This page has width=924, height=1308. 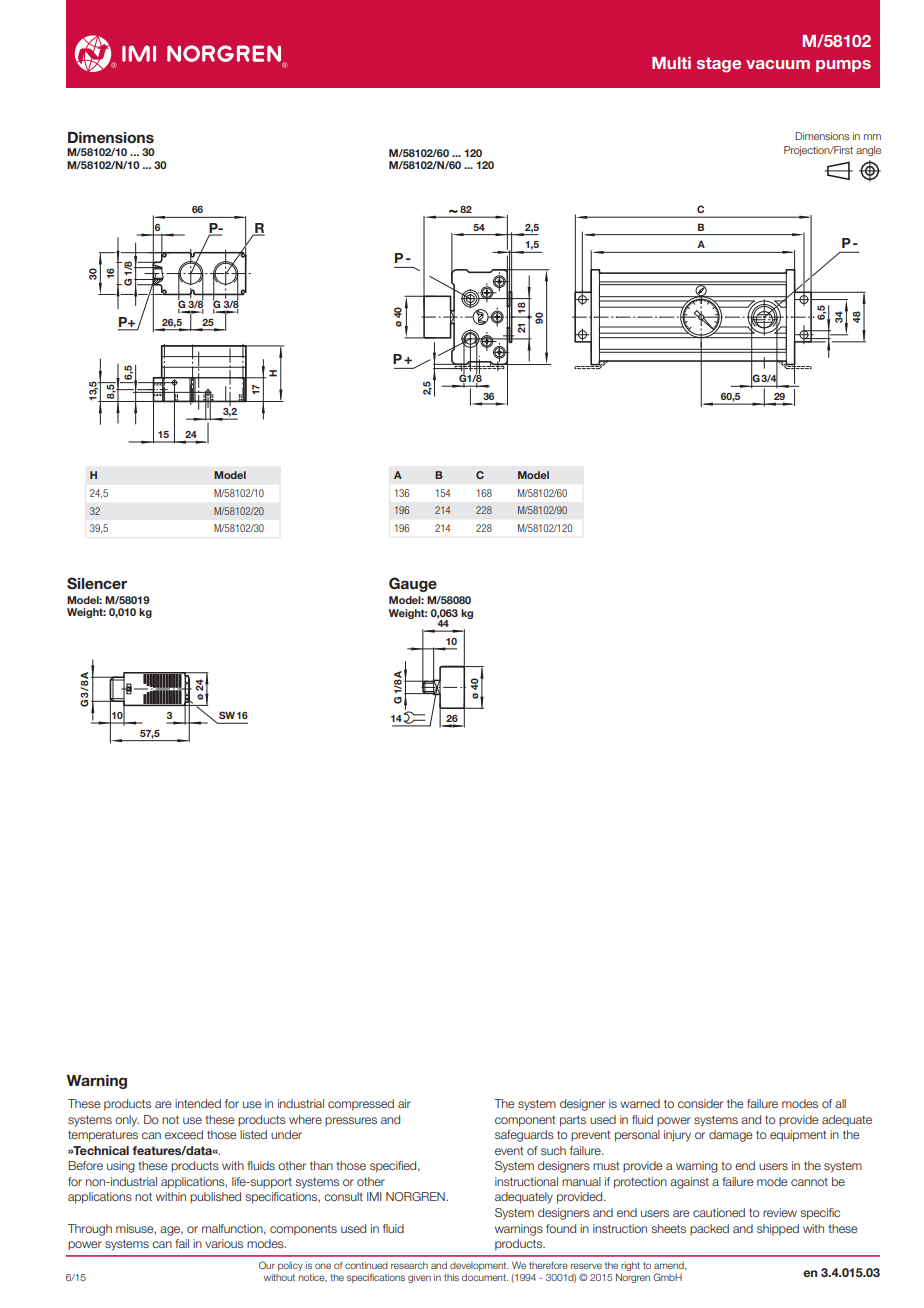 What do you see at coordinates (868, 151) in the page?
I see `angle` at bounding box center [868, 151].
